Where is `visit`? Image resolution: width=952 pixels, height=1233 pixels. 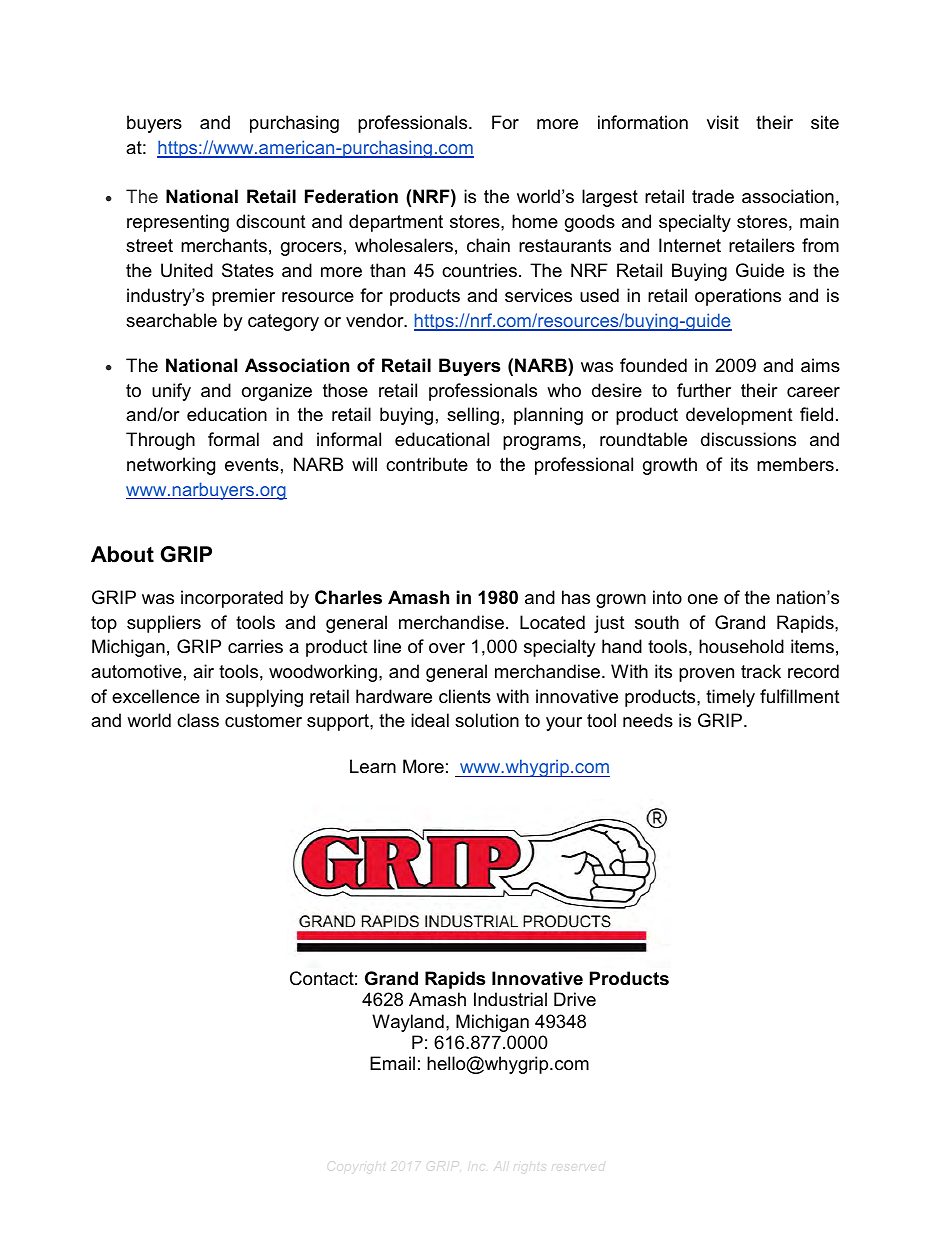
visit is located at coordinates (723, 122).
